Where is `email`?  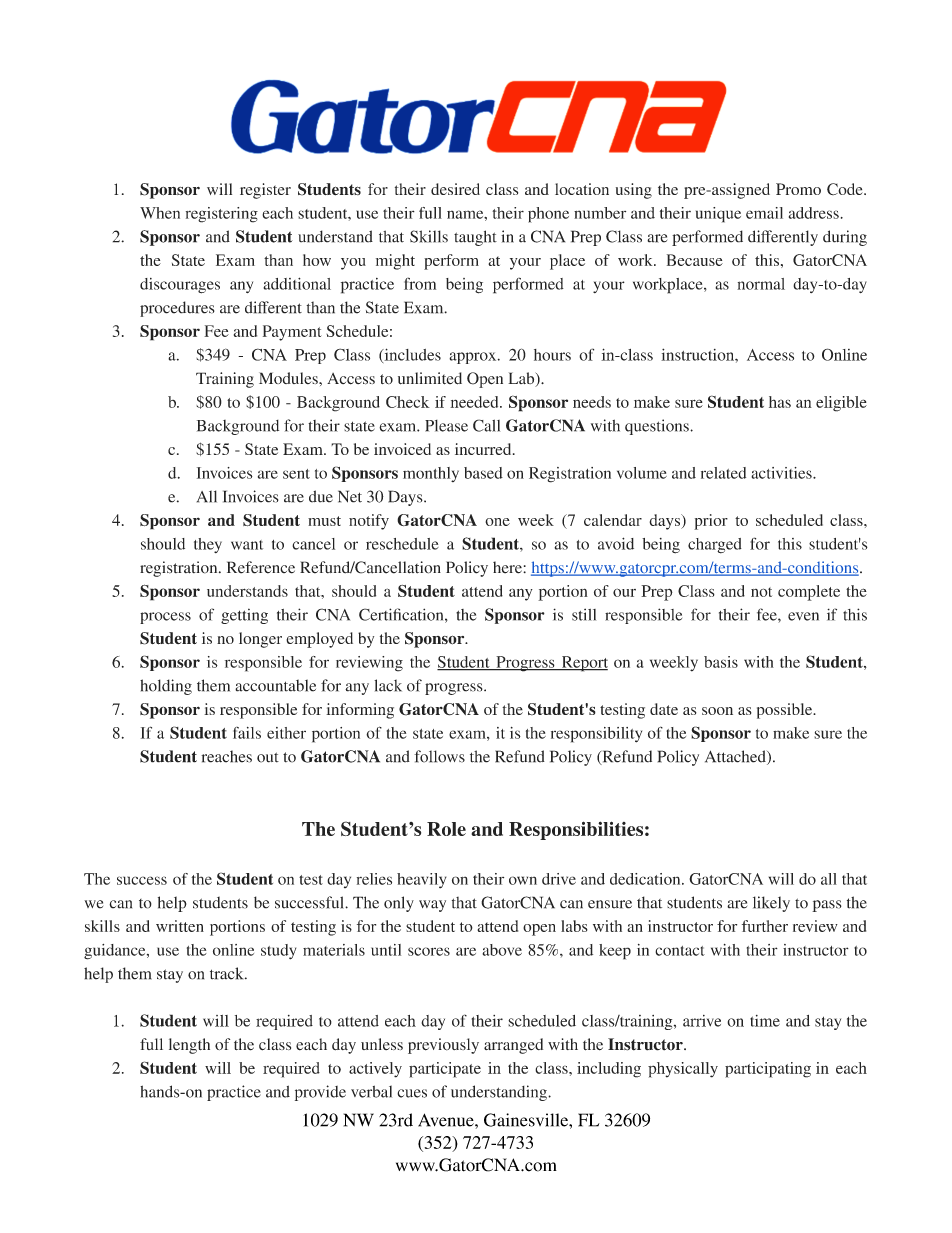 email is located at coordinates (764, 213).
